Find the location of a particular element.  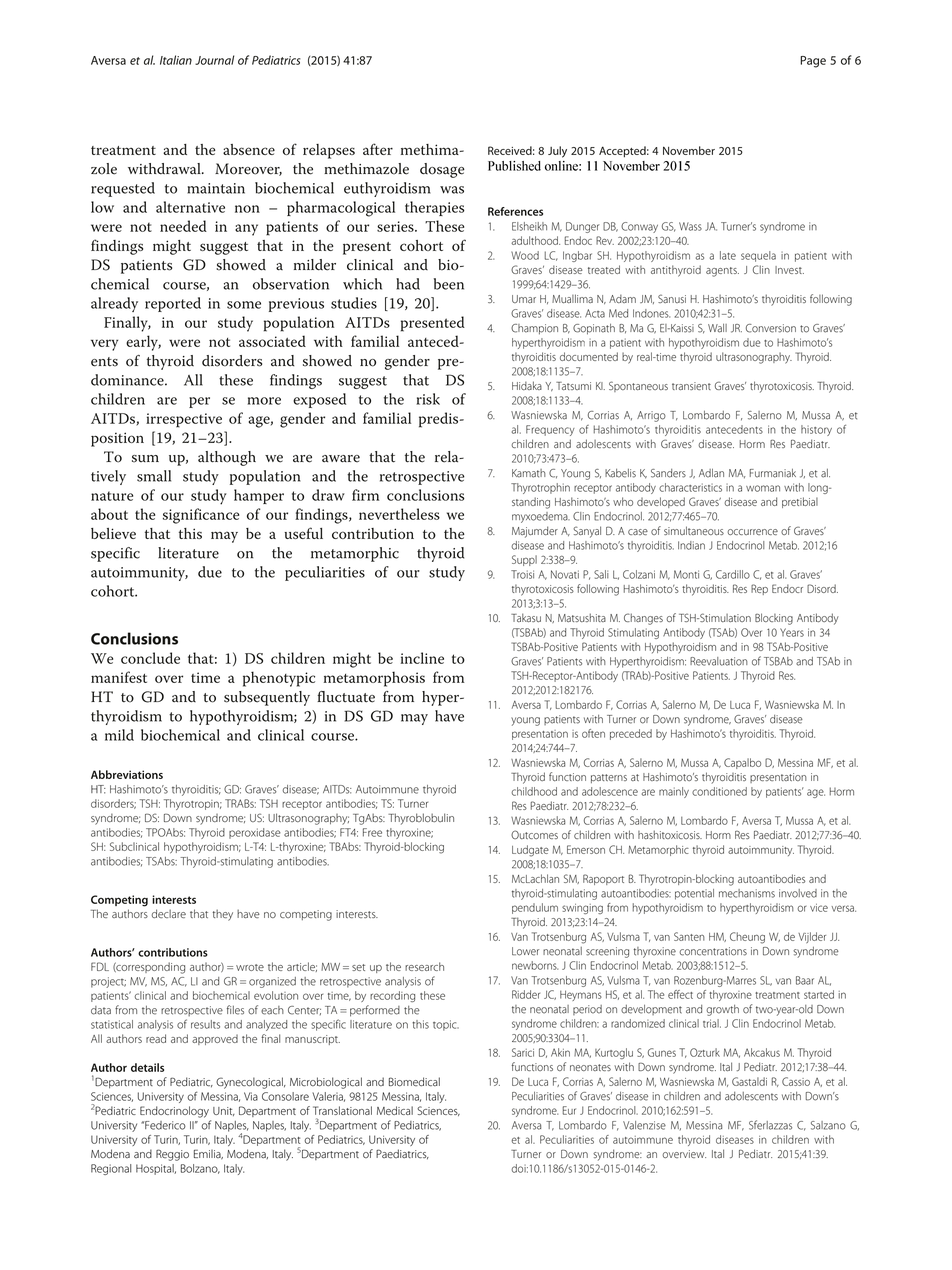

Reggio is located at coordinates (172, 1155).
